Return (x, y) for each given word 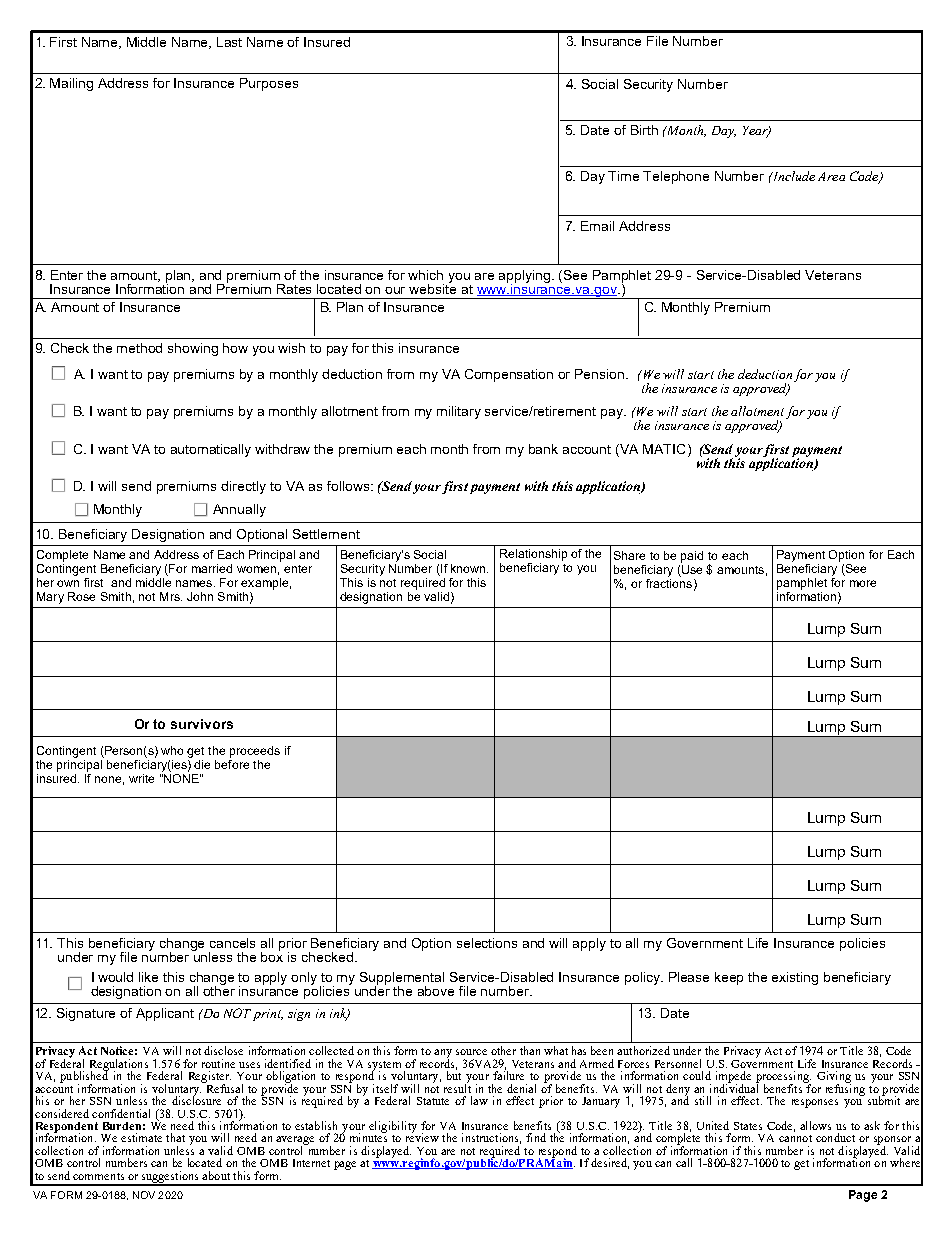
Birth (644, 130)
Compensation (509, 375)
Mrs (171, 596)
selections (487, 943)
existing (795, 978)
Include (792, 176)
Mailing (71, 84)
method (139, 348)
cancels (232, 943)
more (863, 583)
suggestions (171, 1178)
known (469, 568)
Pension (601, 374)
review (422, 1136)
